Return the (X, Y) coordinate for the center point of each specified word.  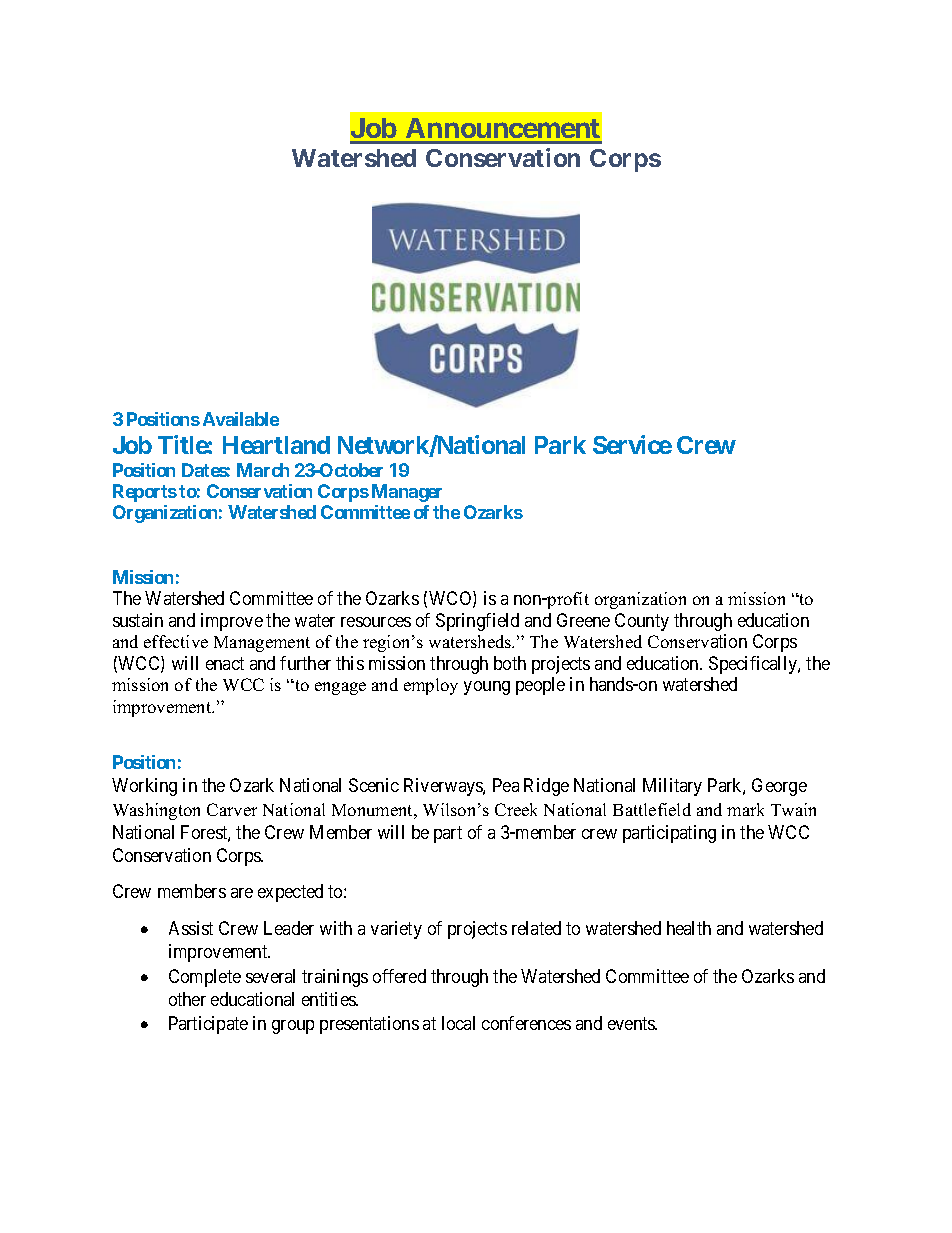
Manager (407, 493)
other (187, 999)
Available (241, 419)
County (642, 622)
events (632, 1024)
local (458, 1023)
